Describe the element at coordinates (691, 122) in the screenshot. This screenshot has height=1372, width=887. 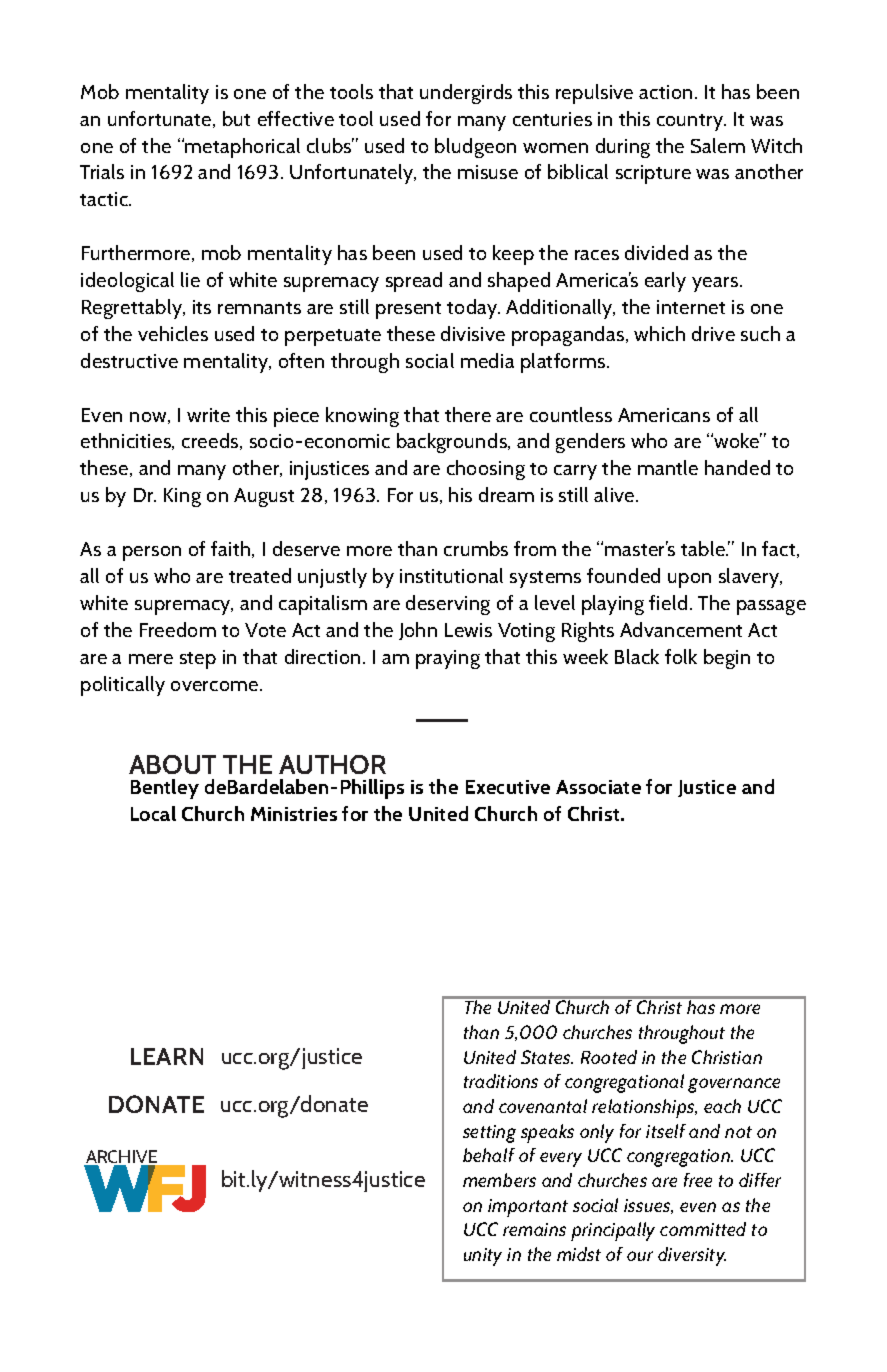
I see `country` at that location.
